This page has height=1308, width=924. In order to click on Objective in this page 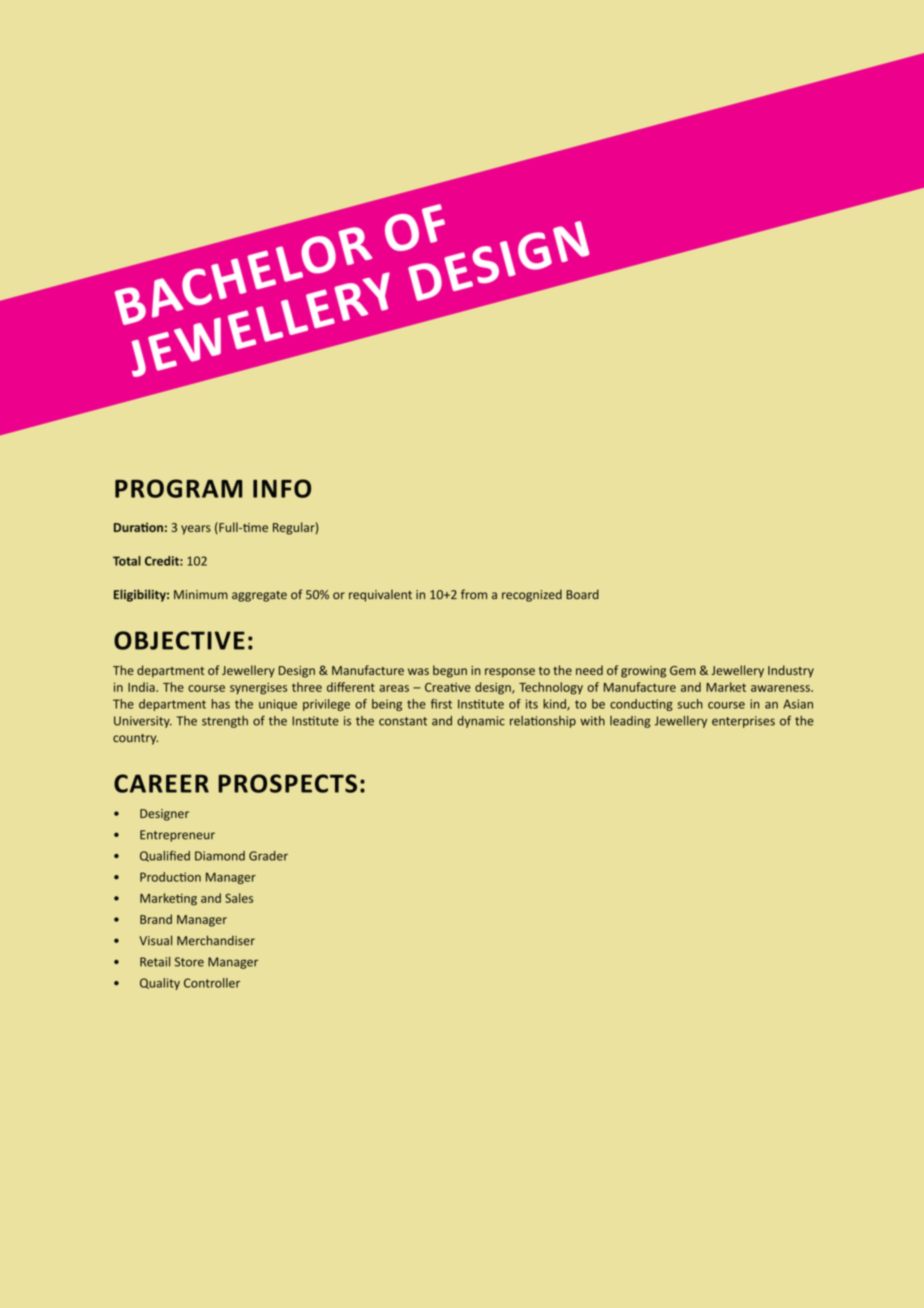, I will do `click(179, 640)`.
